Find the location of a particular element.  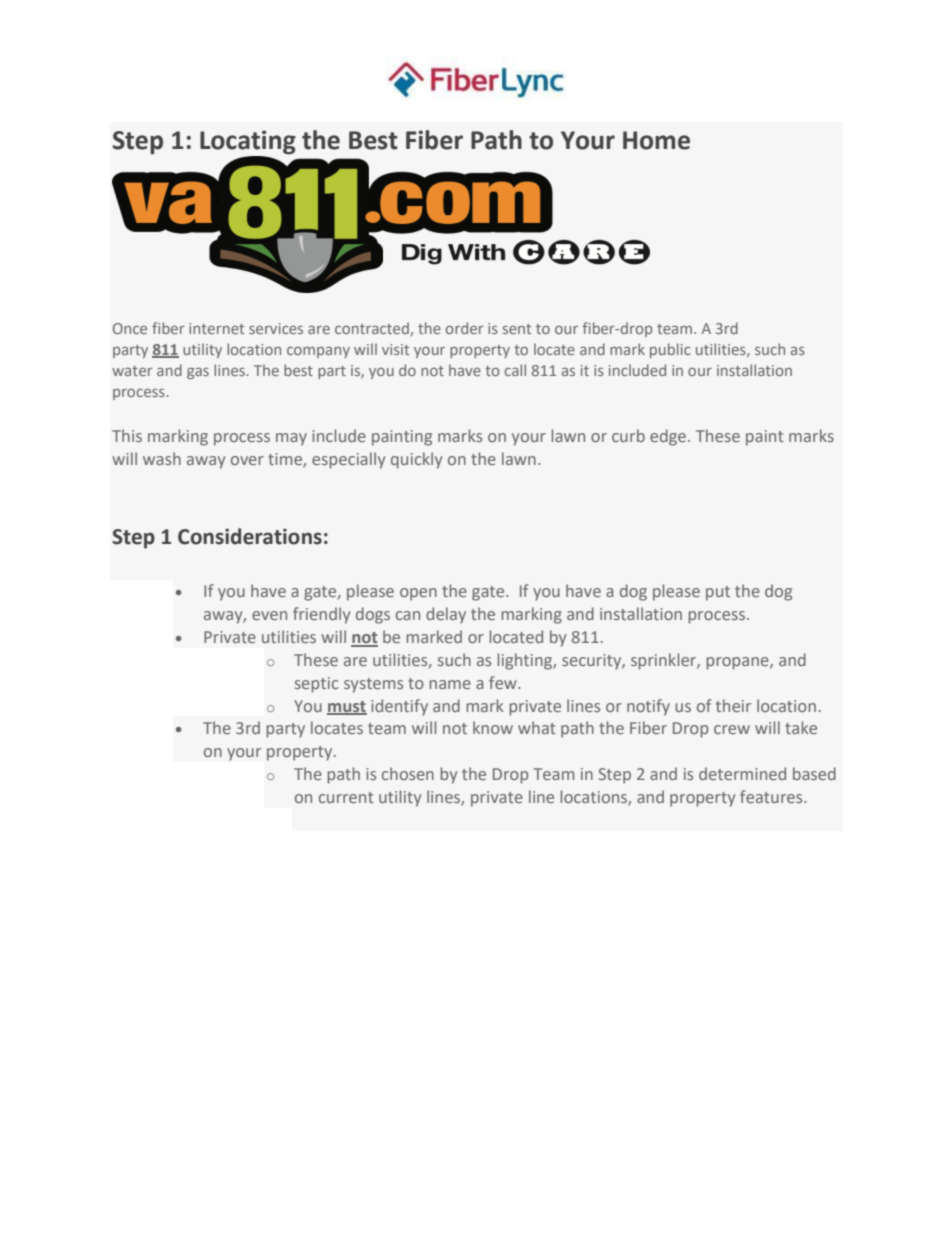

delay is located at coordinates (446, 615).
